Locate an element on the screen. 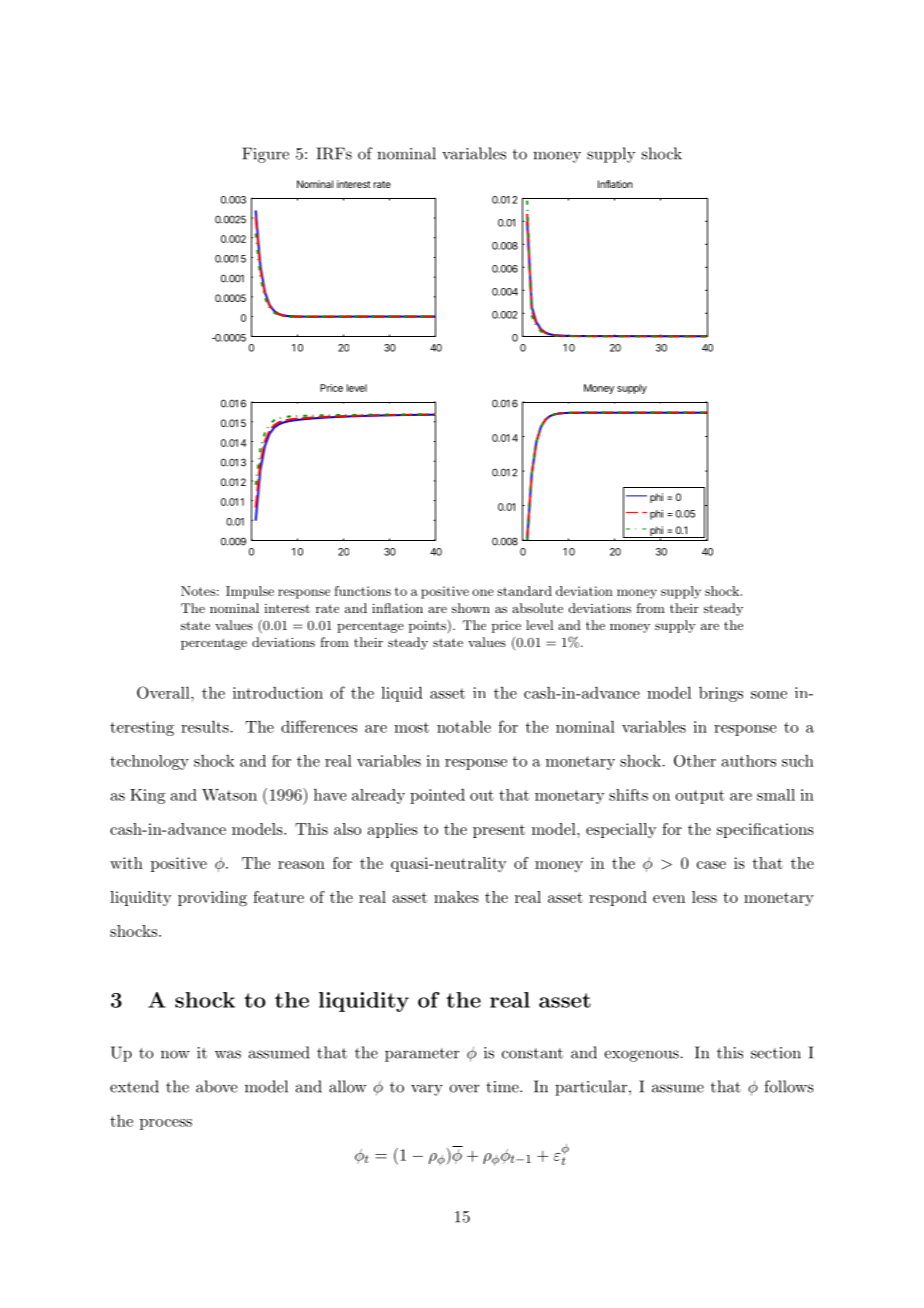 The width and height of the screenshot is (924, 1308). above is located at coordinates (217, 1086).
